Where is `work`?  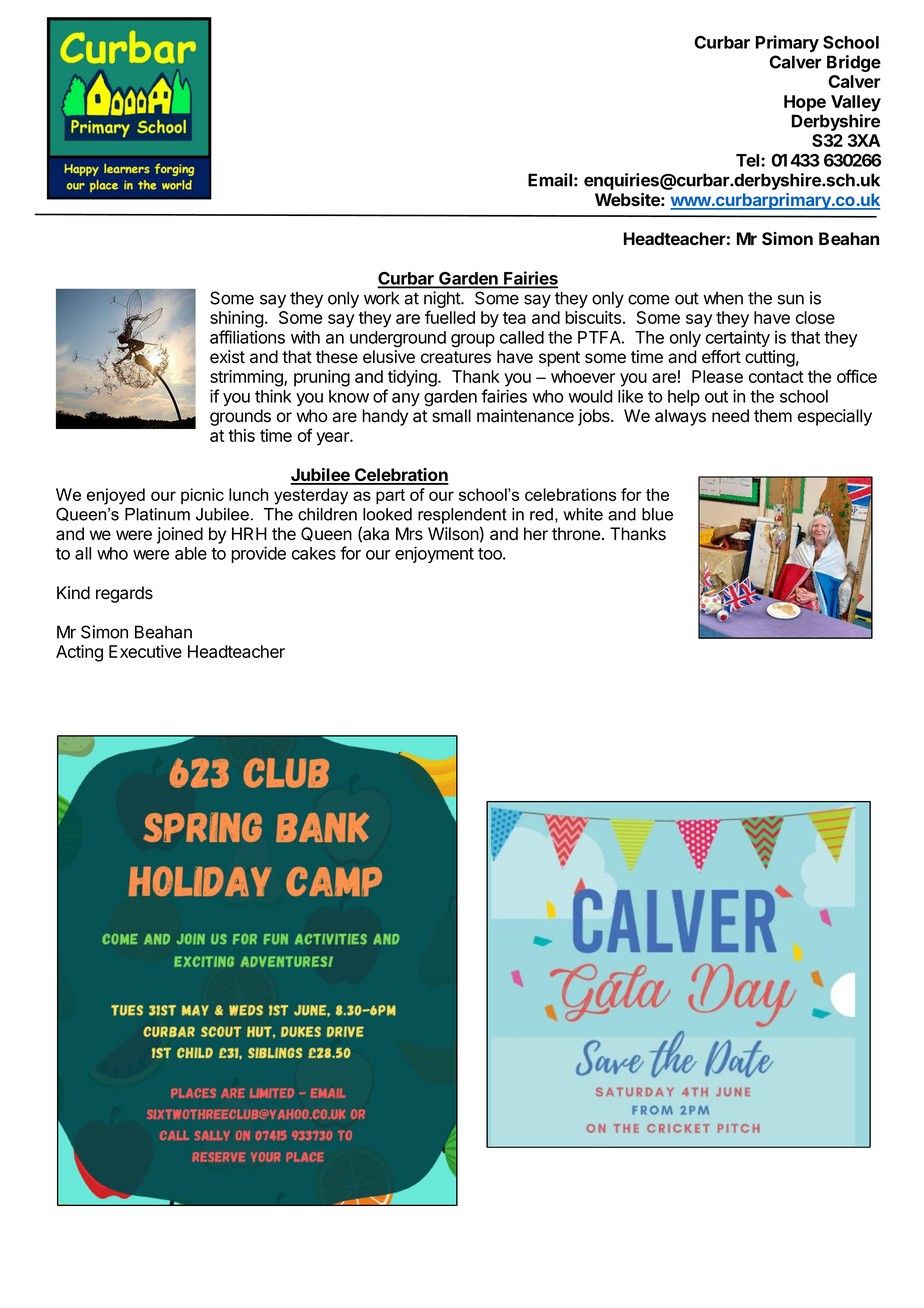
work is located at coordinates (381, 298).
